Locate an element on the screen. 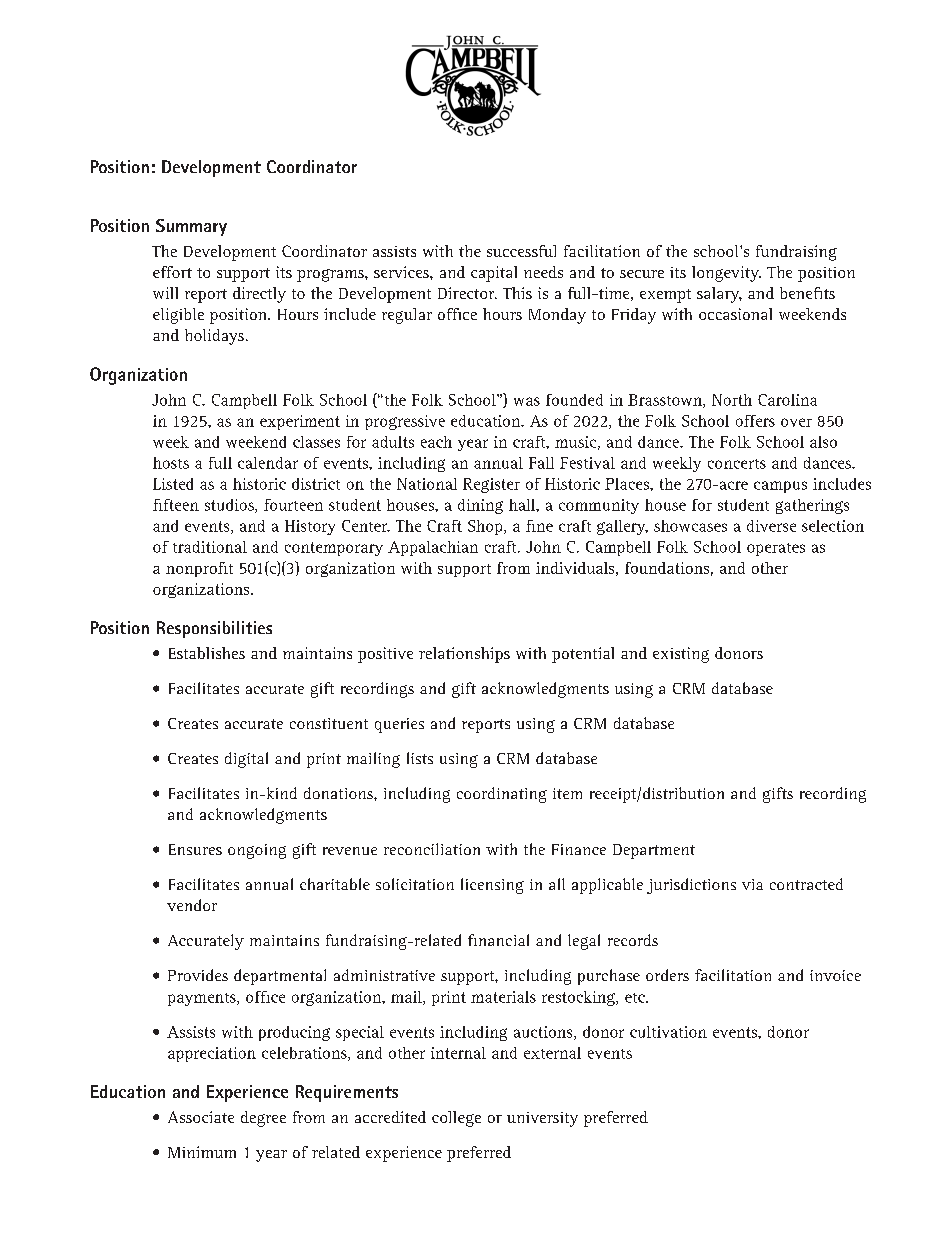 The height and width of the screenshot is (1233, 952). offers is located at coordinates (755, 421).
